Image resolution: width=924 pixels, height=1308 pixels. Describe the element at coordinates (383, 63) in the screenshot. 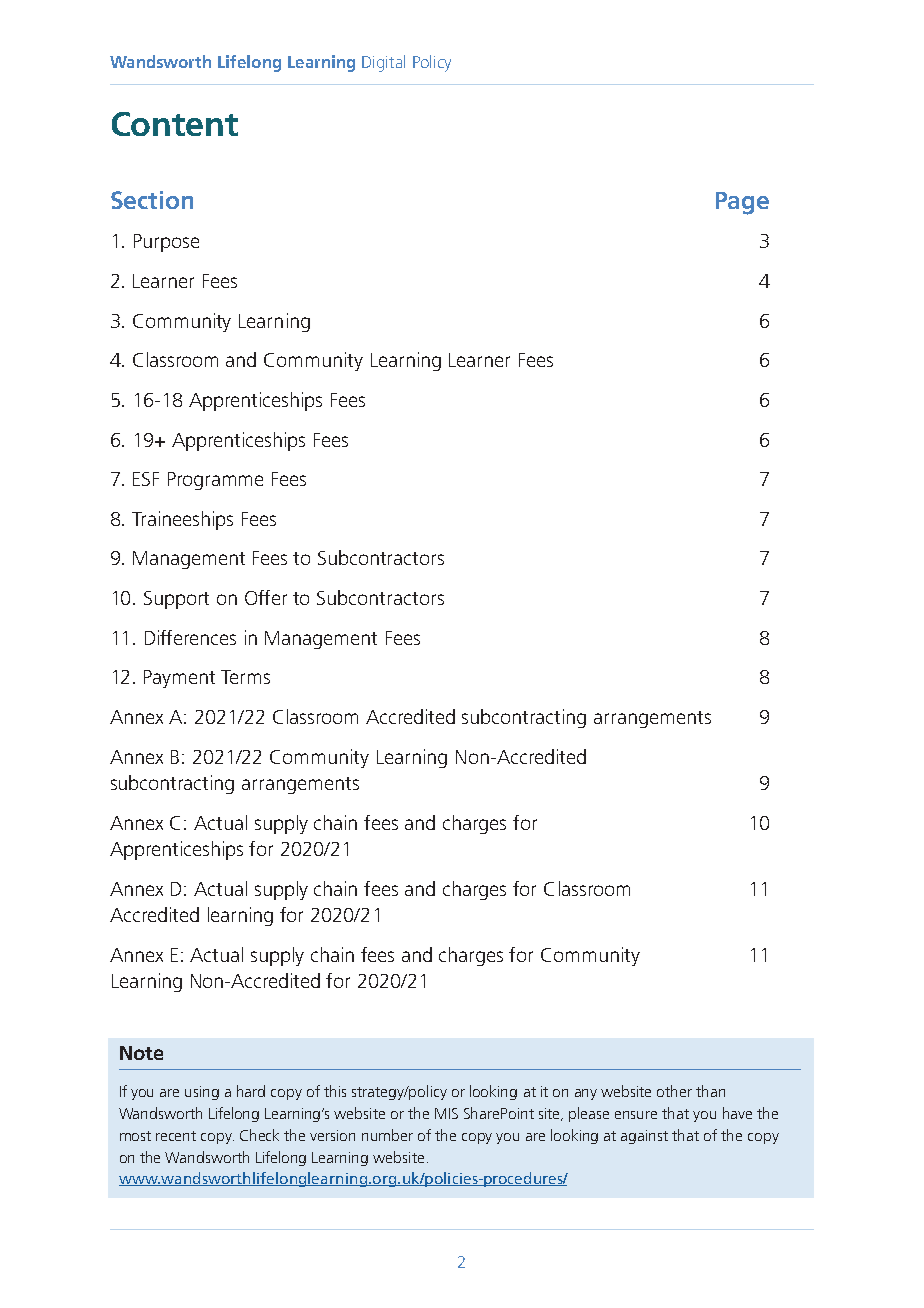

I see `Digital` at that location.
